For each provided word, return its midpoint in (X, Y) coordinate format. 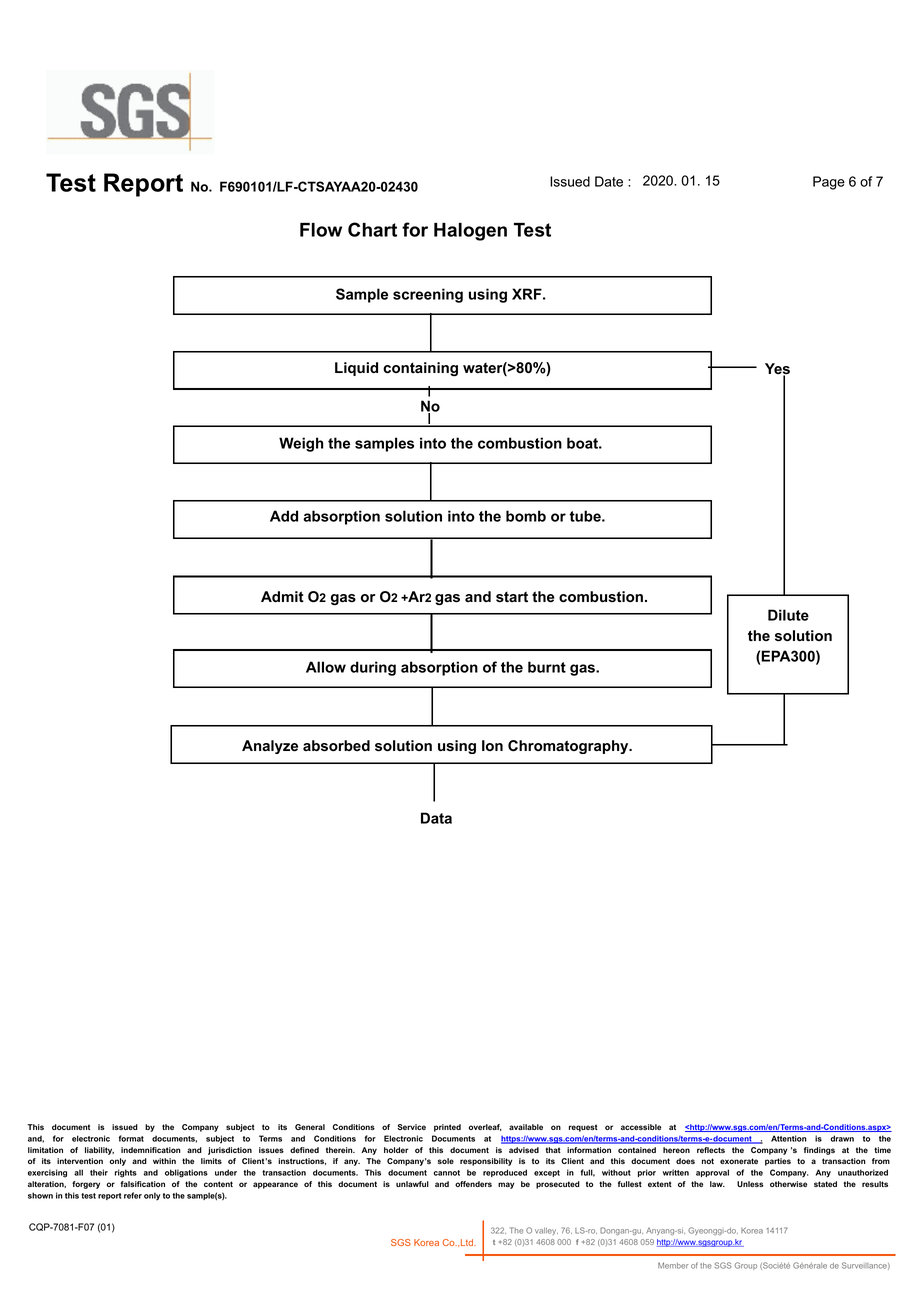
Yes (777, 370)
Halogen (470, 232)
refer (133, 1195)
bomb (526, 516)
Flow (321, 230)
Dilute (788, 615)
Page (829, 183)
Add (284, 516)
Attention (788, 1138)
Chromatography (569, 747)
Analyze (270, 747)
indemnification (151, 1150)
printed (447, 1128)
